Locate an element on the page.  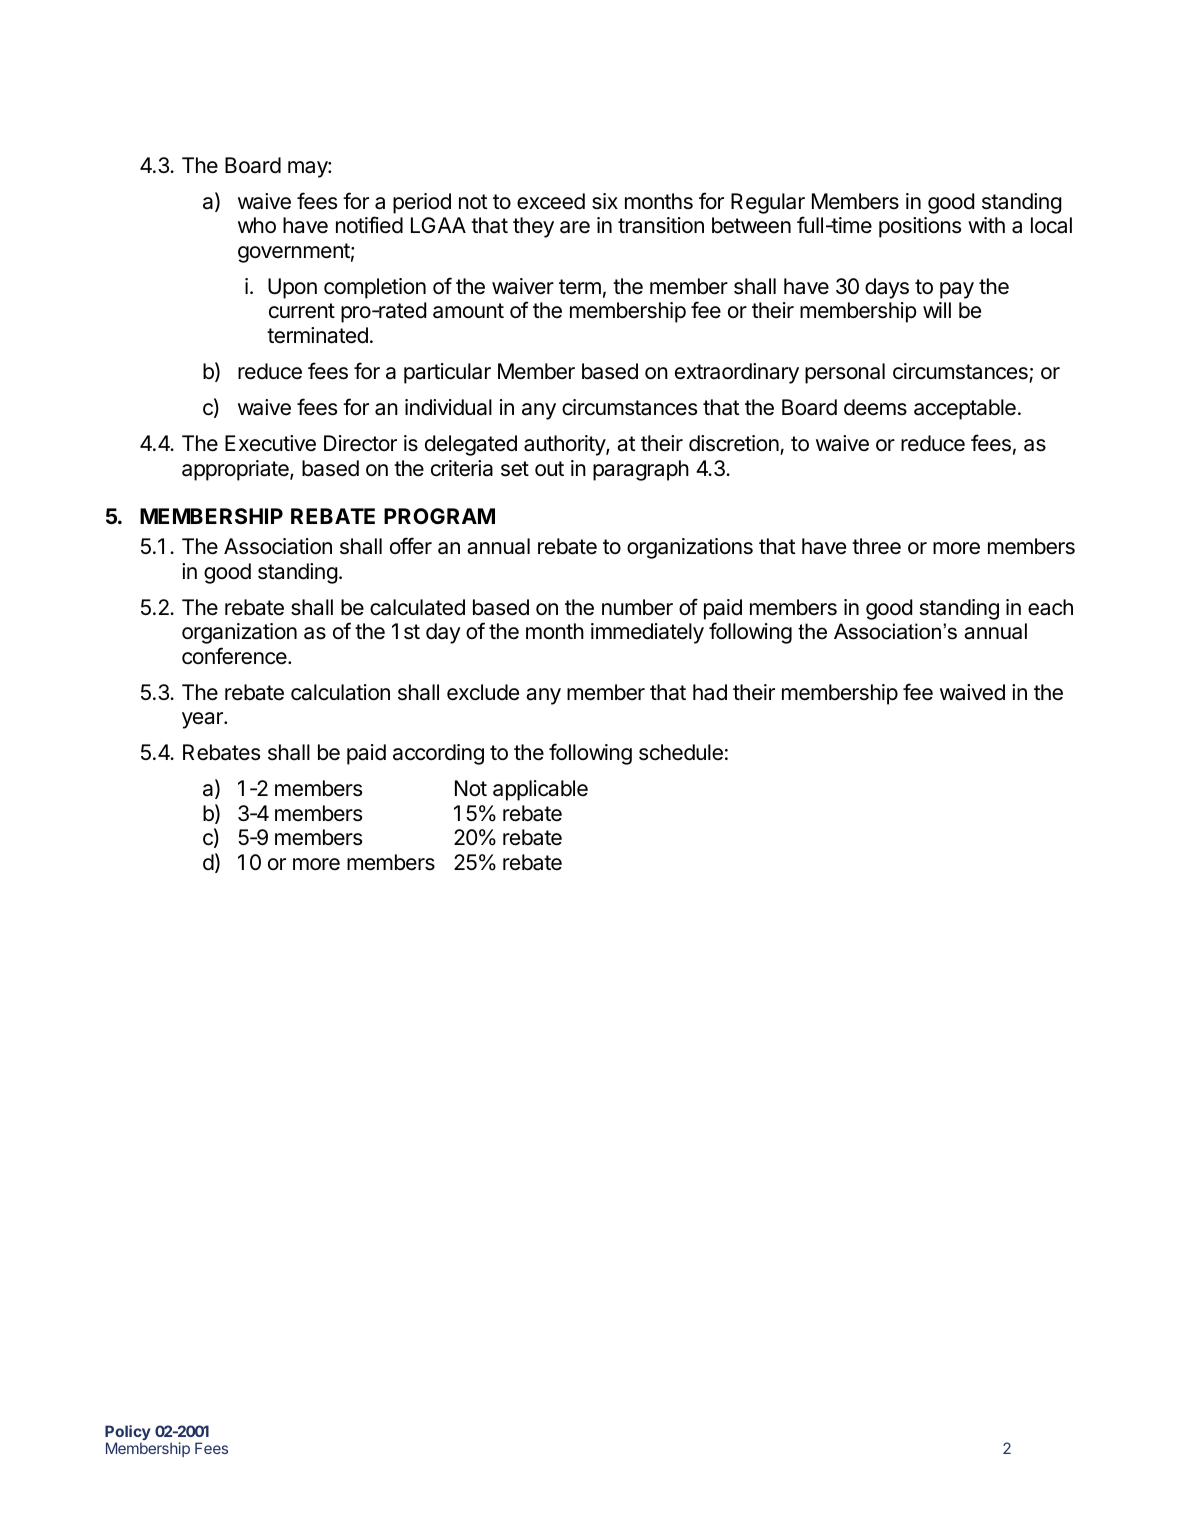
Policy is located at coordinates (128, 1434).
